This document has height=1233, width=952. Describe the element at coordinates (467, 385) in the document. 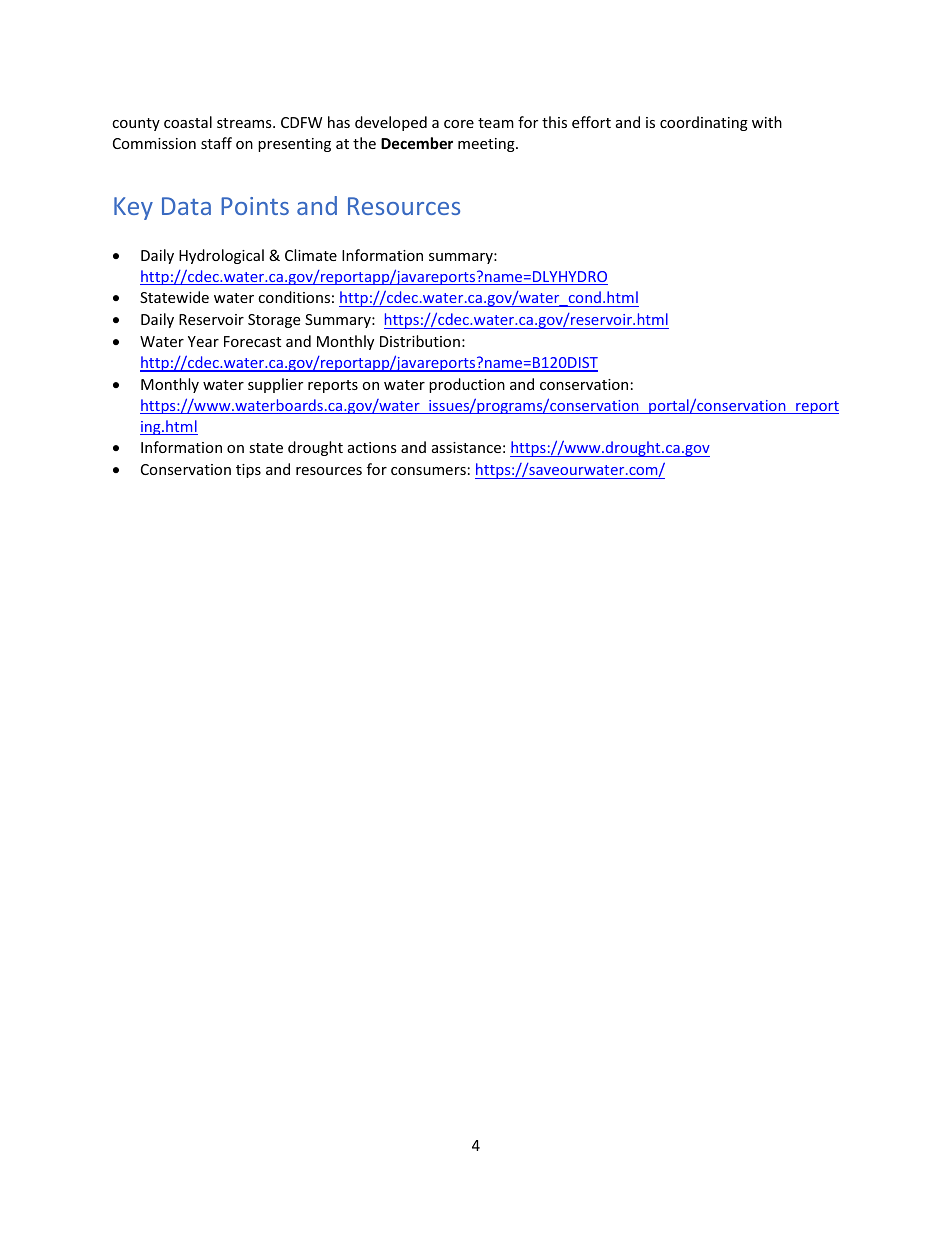

I see `production` at that location.
